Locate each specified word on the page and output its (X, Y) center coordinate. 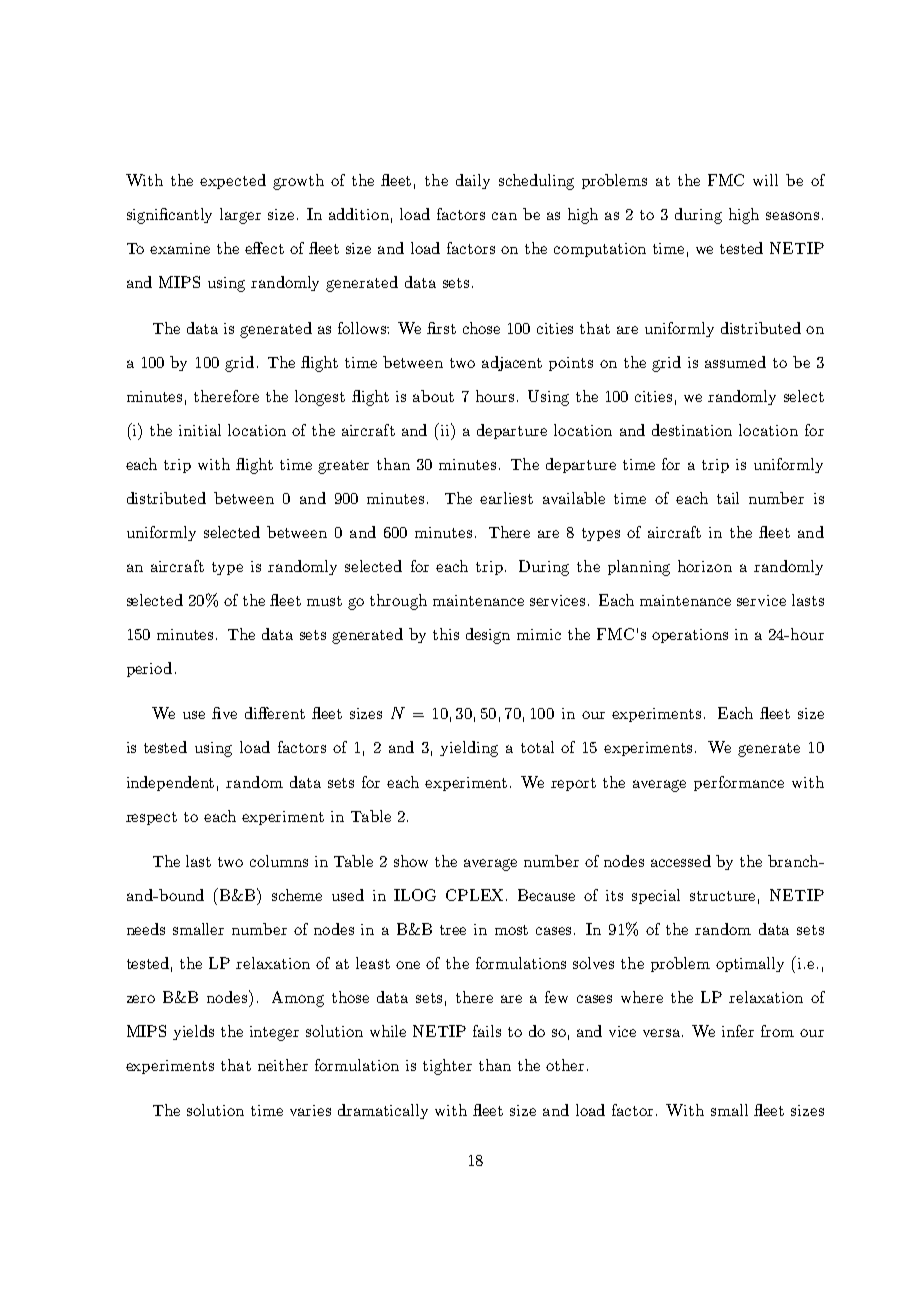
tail (728, 498)
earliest (506, 498)
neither (283, 1065)
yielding (469, 749)
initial (200, 430)
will (765, 180)
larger (240, 216)
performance (739, 783)
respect (151, 818)
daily (473, 181)
